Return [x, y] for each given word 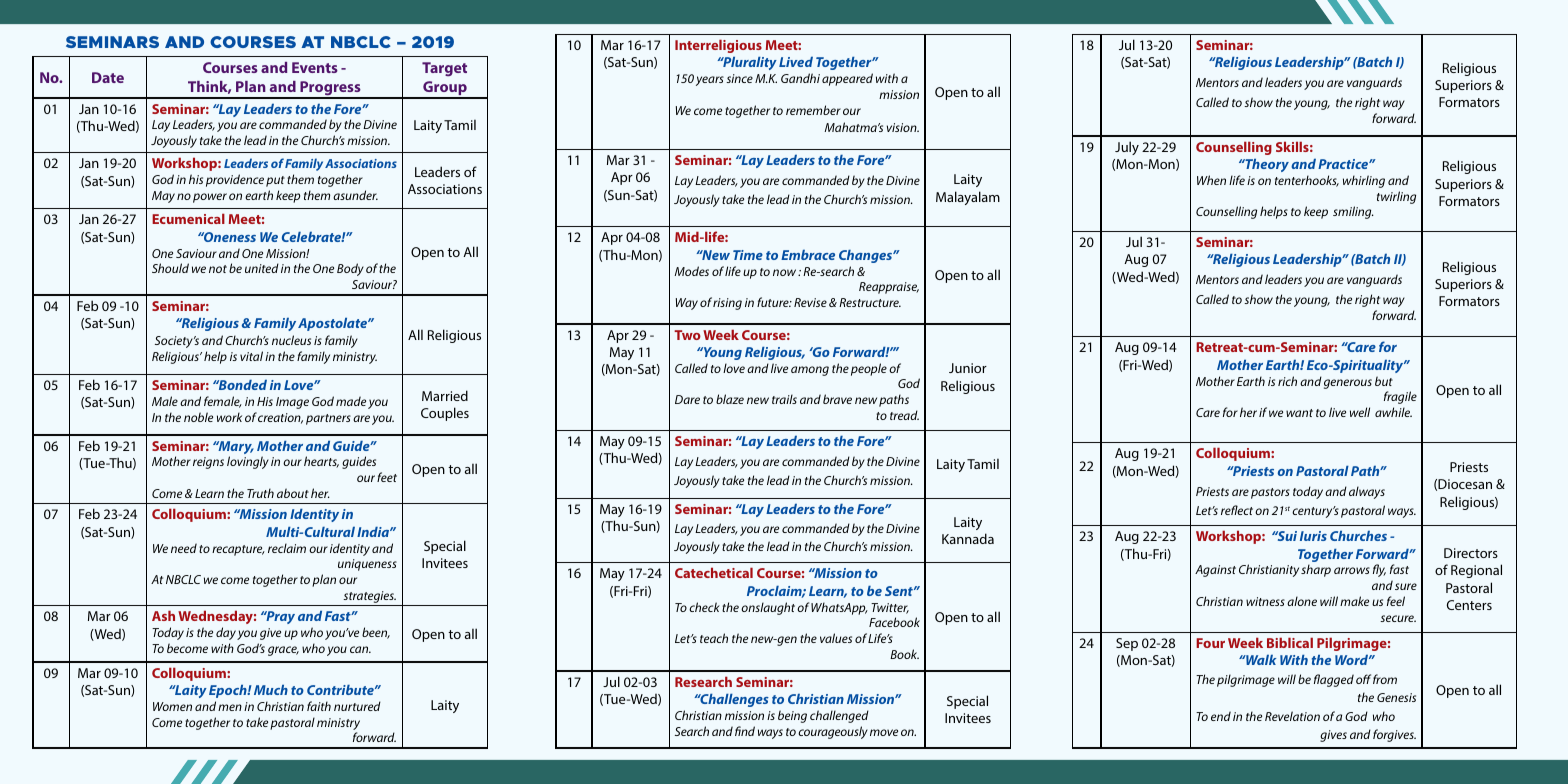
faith [319, 706]
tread [904, 415]
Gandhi [800, 78]
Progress [330, 89]
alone [1302, 601]
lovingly [248, 462]
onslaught [768, 608]
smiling [1353, 212]
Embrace [808, 255]
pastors [1270, 493]
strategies [369, 598]
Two [687, 335]
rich [1287, 381]
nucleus [291, 340]
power [210, 198]
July [1127, 148]
